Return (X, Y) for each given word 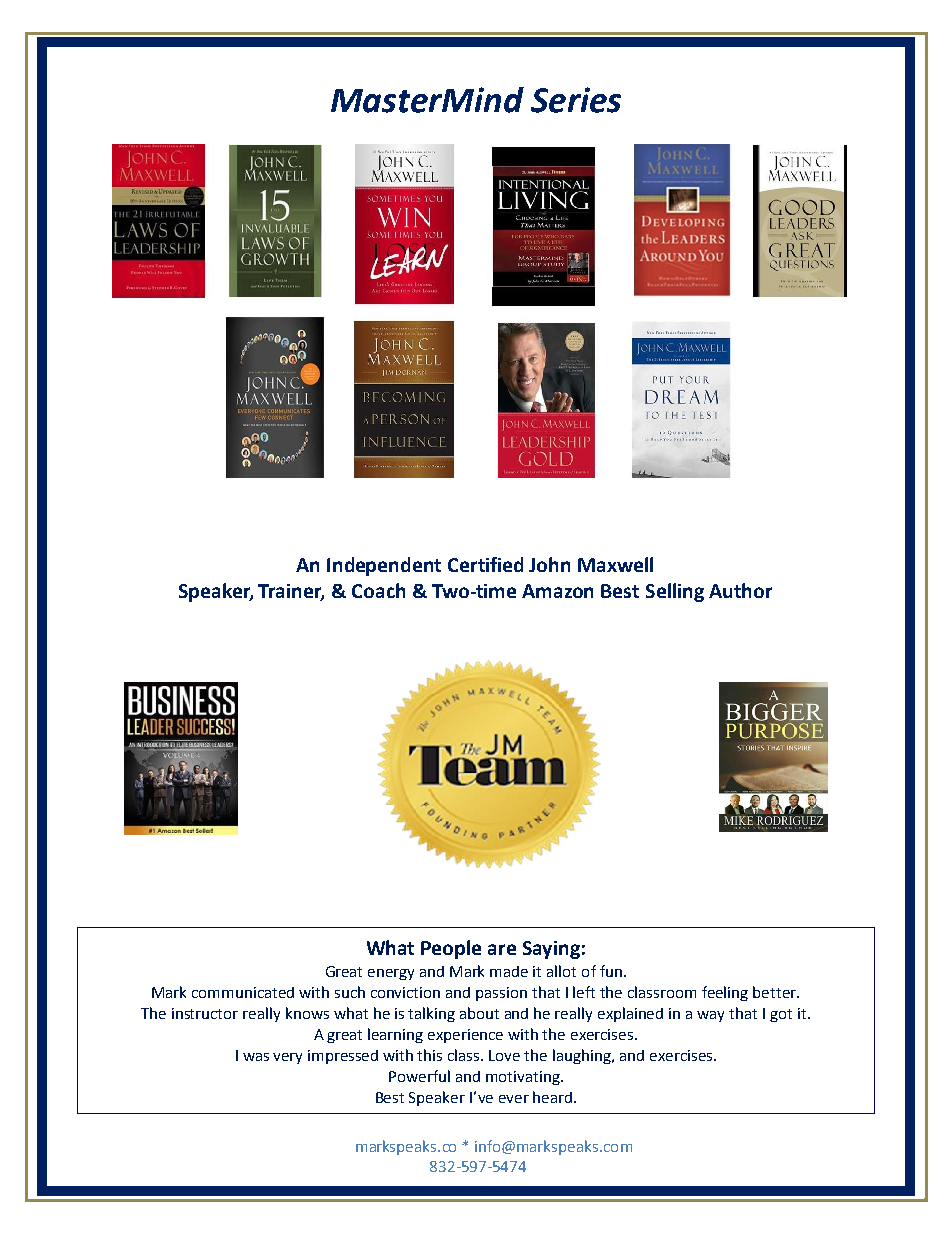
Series (576, 100)
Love (504, 1055)
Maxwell (615, 564)
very (287, 1058)
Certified (485, 564)
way (710, 1016)
